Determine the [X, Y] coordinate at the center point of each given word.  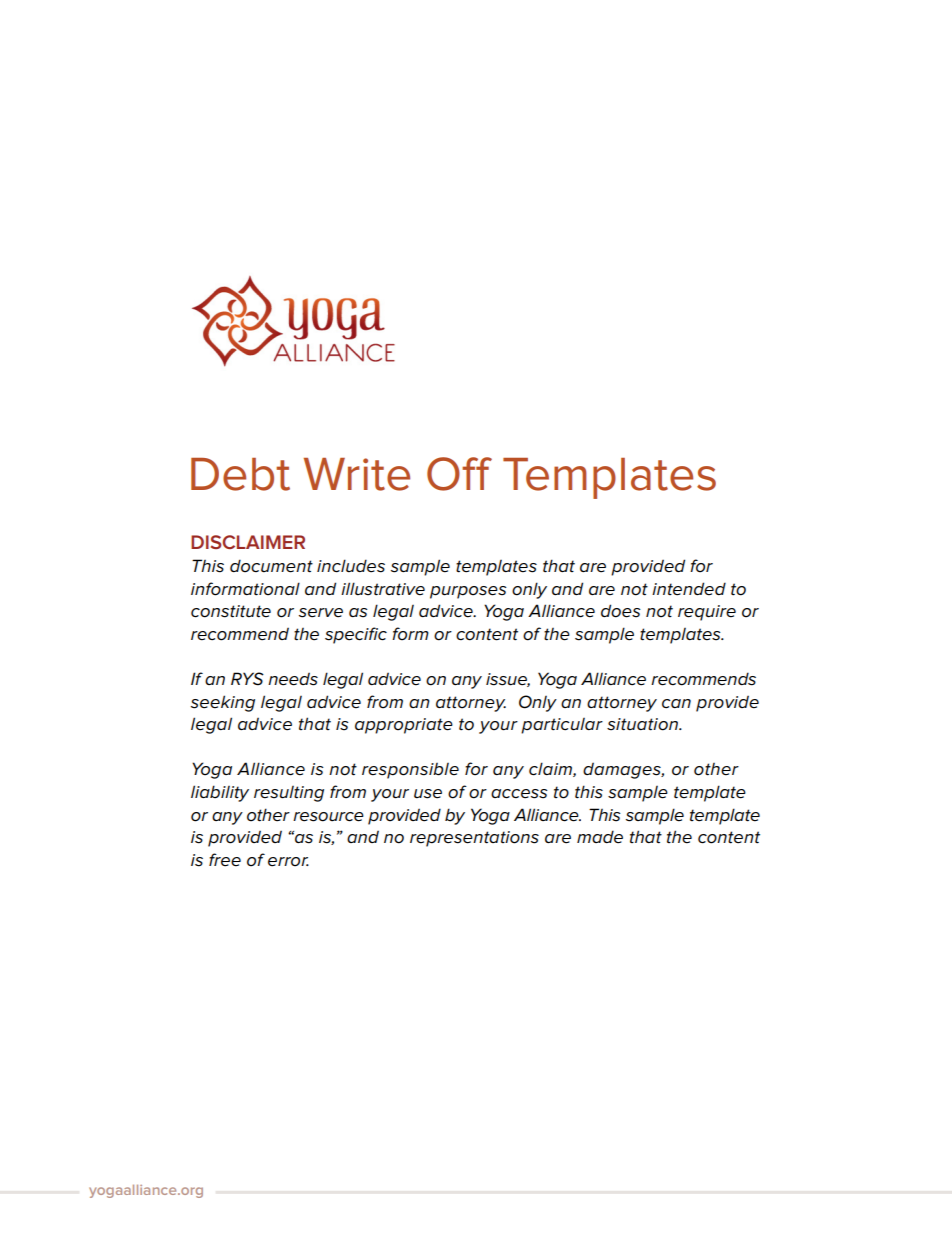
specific [356, 635]
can [676, 704]
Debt [240, 474]
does [621, 611]
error [288, 862]
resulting [289, 794]
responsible [410, 771]
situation [644, 724]
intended [689, 589]
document [271, 566]
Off [459, 474]
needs [293, 679]
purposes [468, 592]
